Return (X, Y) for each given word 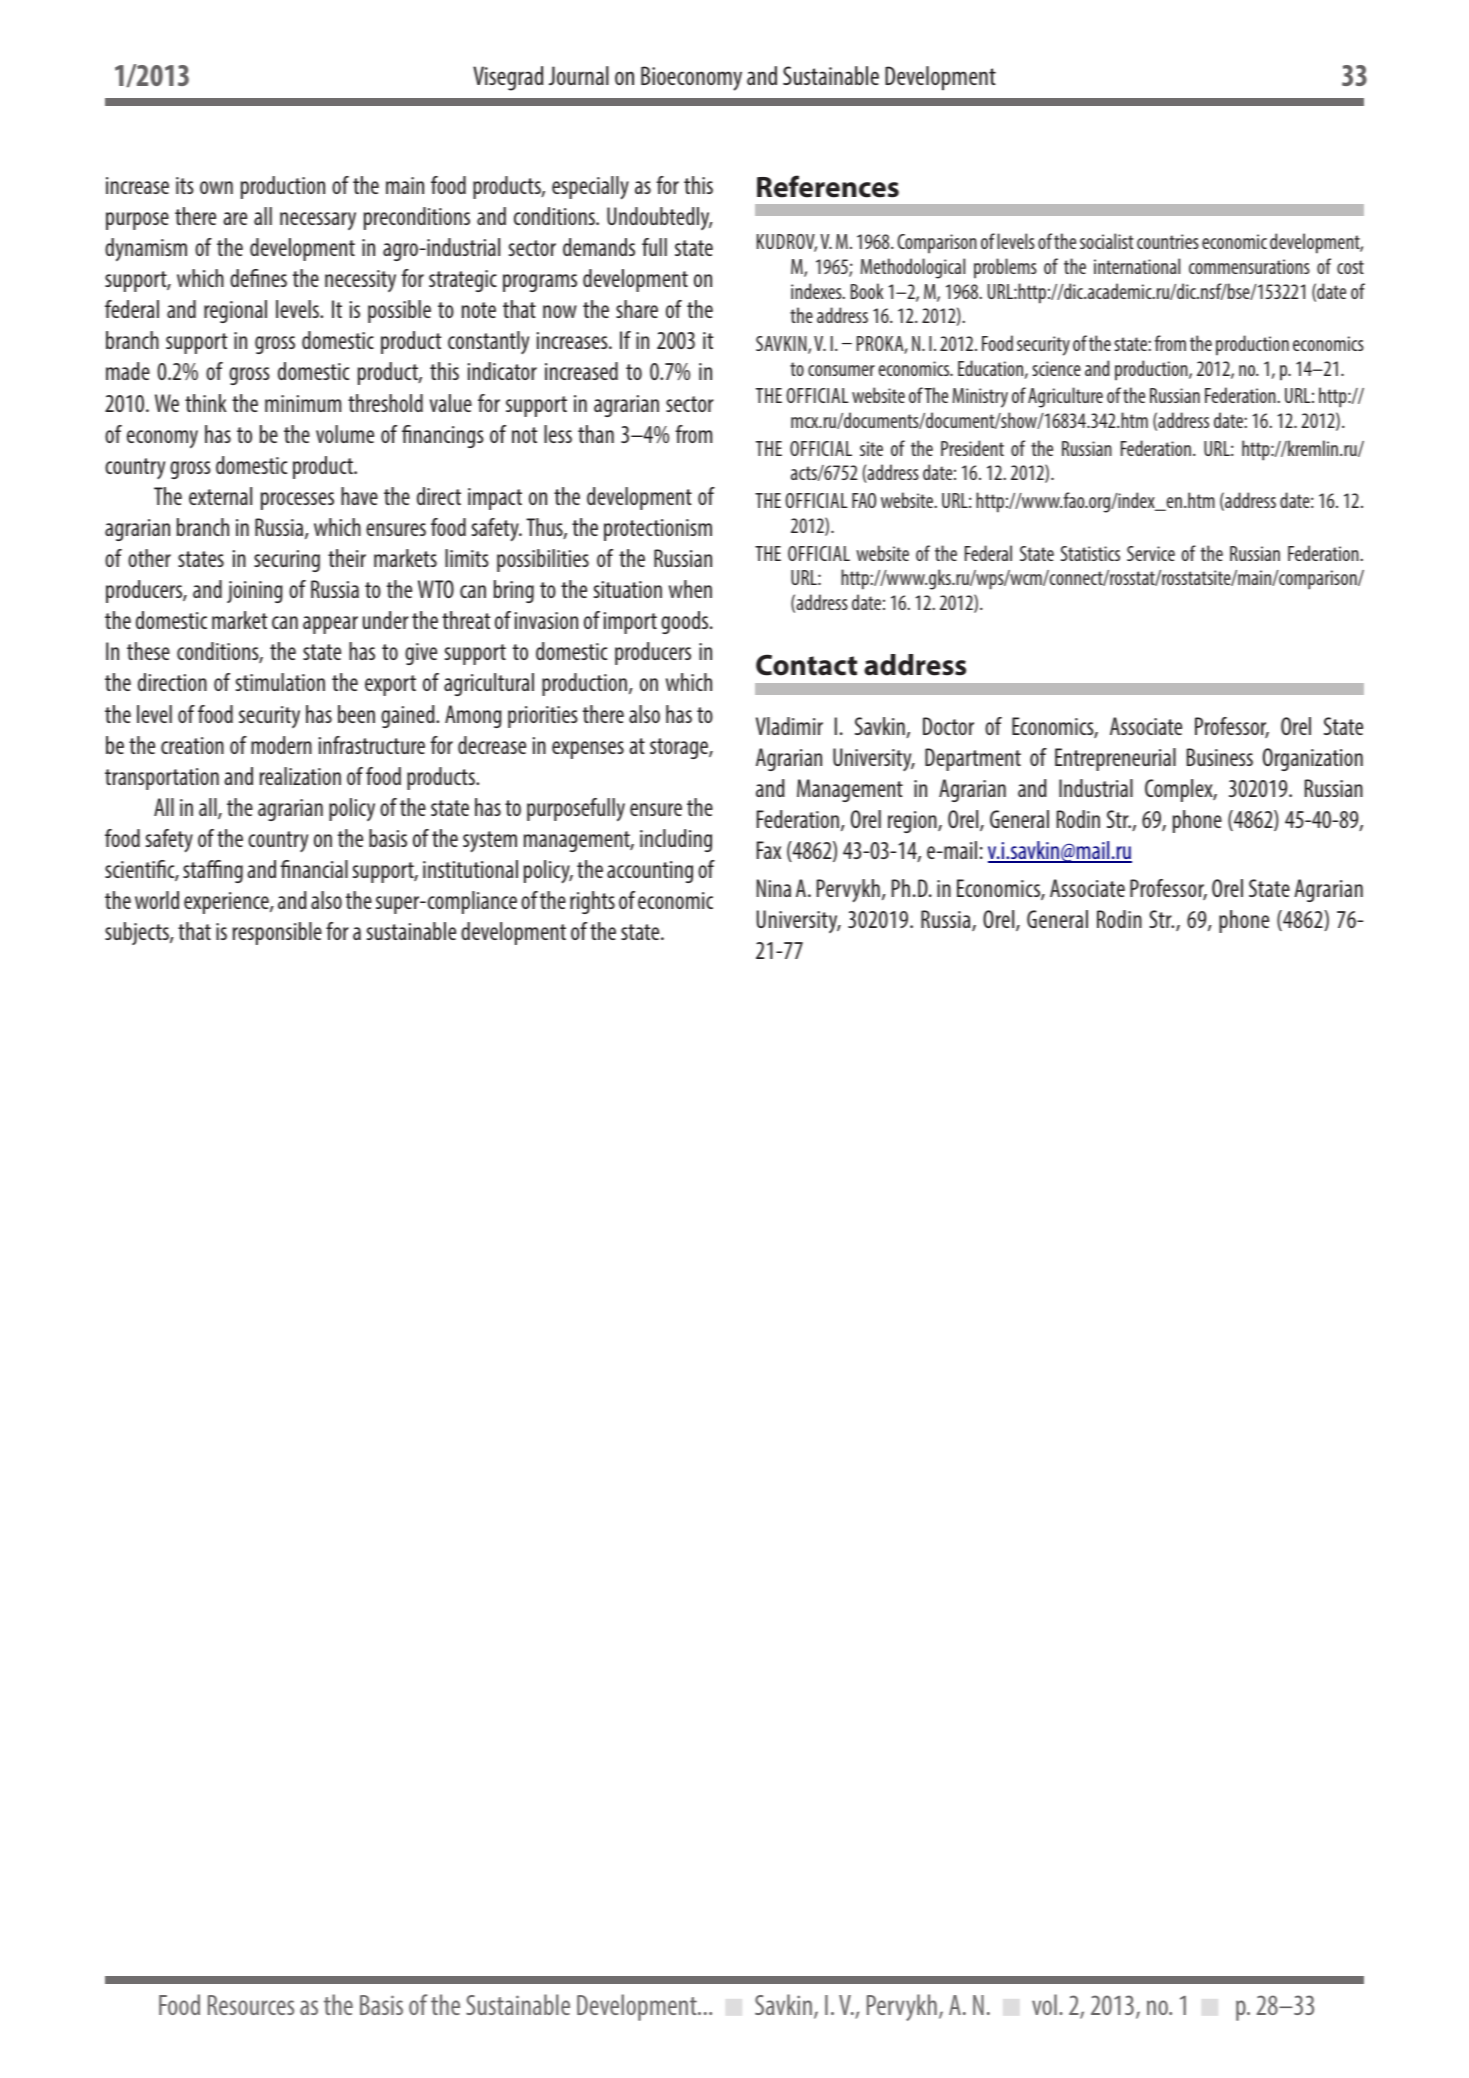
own (216, 187)
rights (592, 902)
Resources (251, 2005)
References (828, 186)
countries (1168, 241)
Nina (774, 888)
